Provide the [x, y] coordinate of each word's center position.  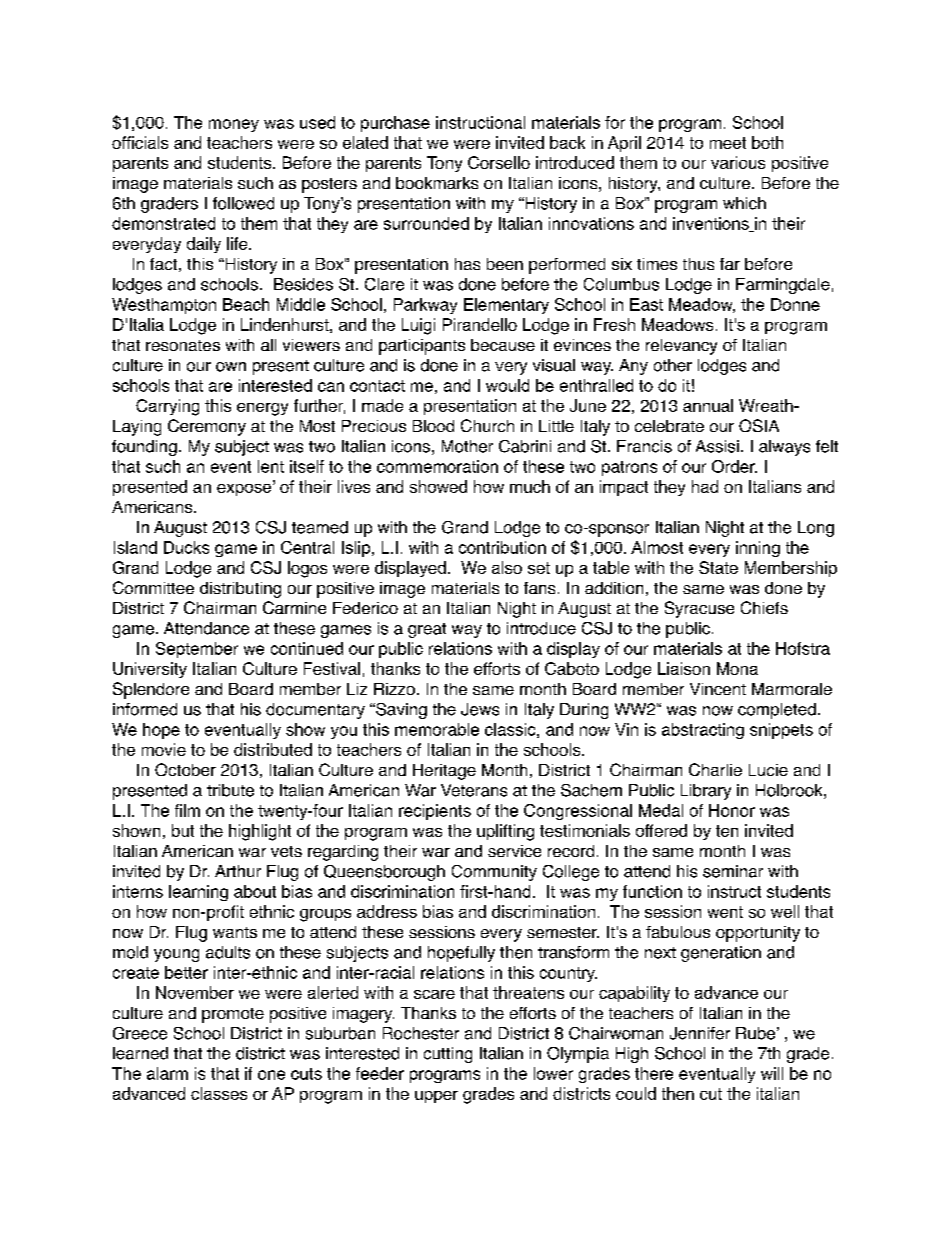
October [185, 769]
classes [219, 1093]
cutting [448, 1055]
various [738, 162]
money [234, 125]
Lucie [768, 770]
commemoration [437, 466]
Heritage [444, 772]
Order [734, 466]
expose [245, 488]
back [567, 142]
